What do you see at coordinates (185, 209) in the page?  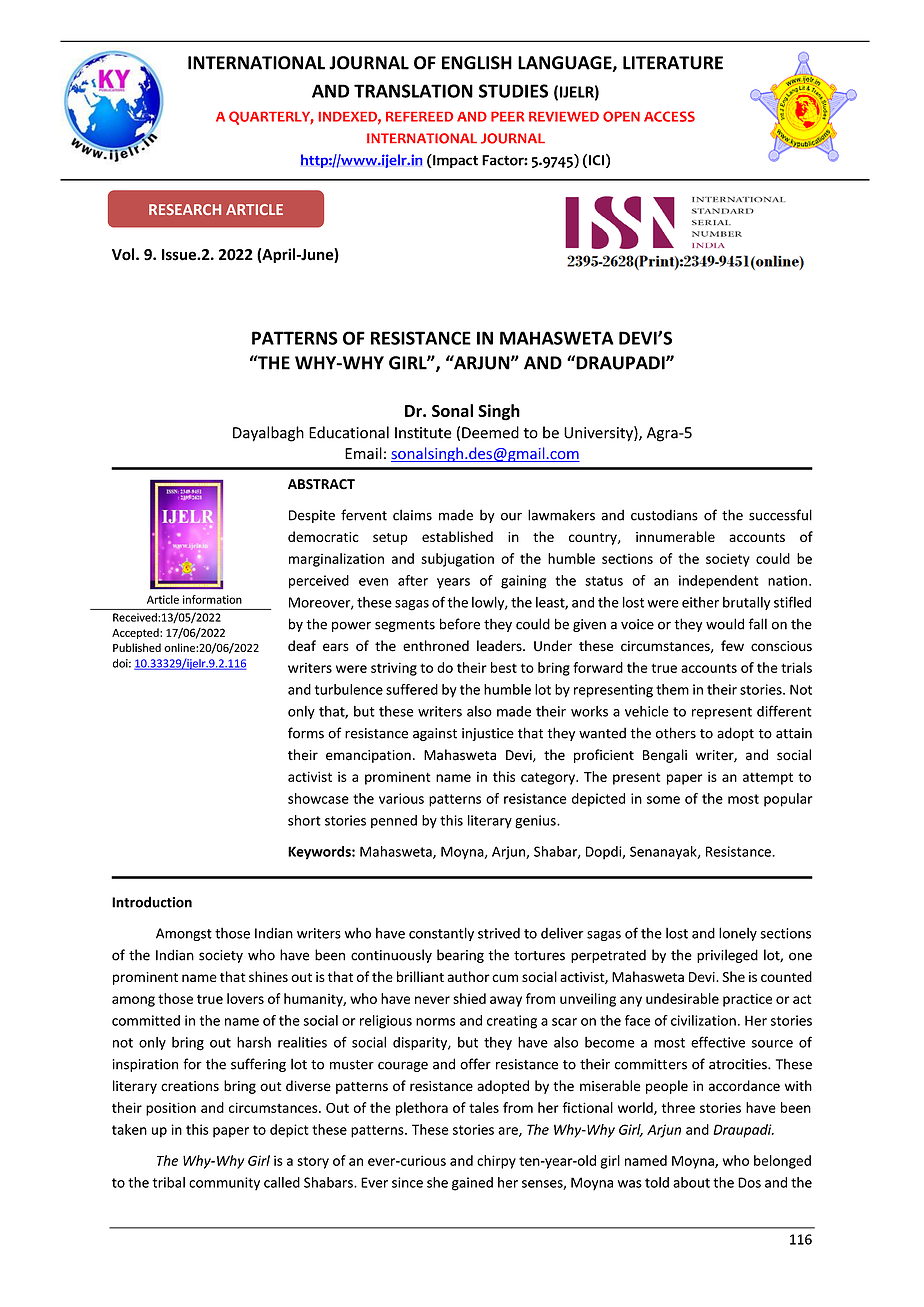 I see `RESEARCH` at bounding box center [185, 209].
